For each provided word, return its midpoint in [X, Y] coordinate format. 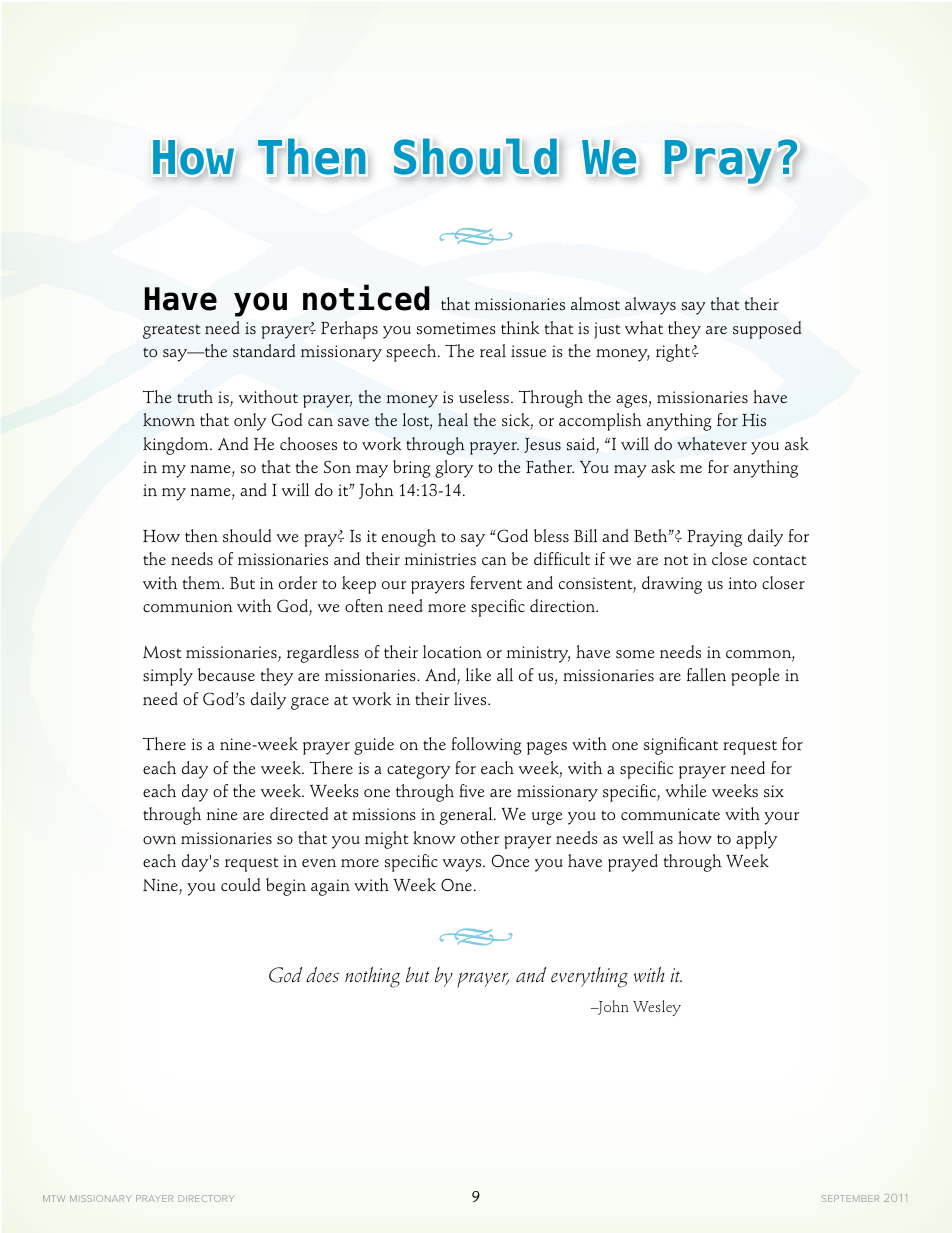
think [520, 327]
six [774, 791]
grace [310, 703]
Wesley [657, 1008]
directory [206, 1198]
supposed [767, 330]
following [486, 746]
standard [264, 350]
